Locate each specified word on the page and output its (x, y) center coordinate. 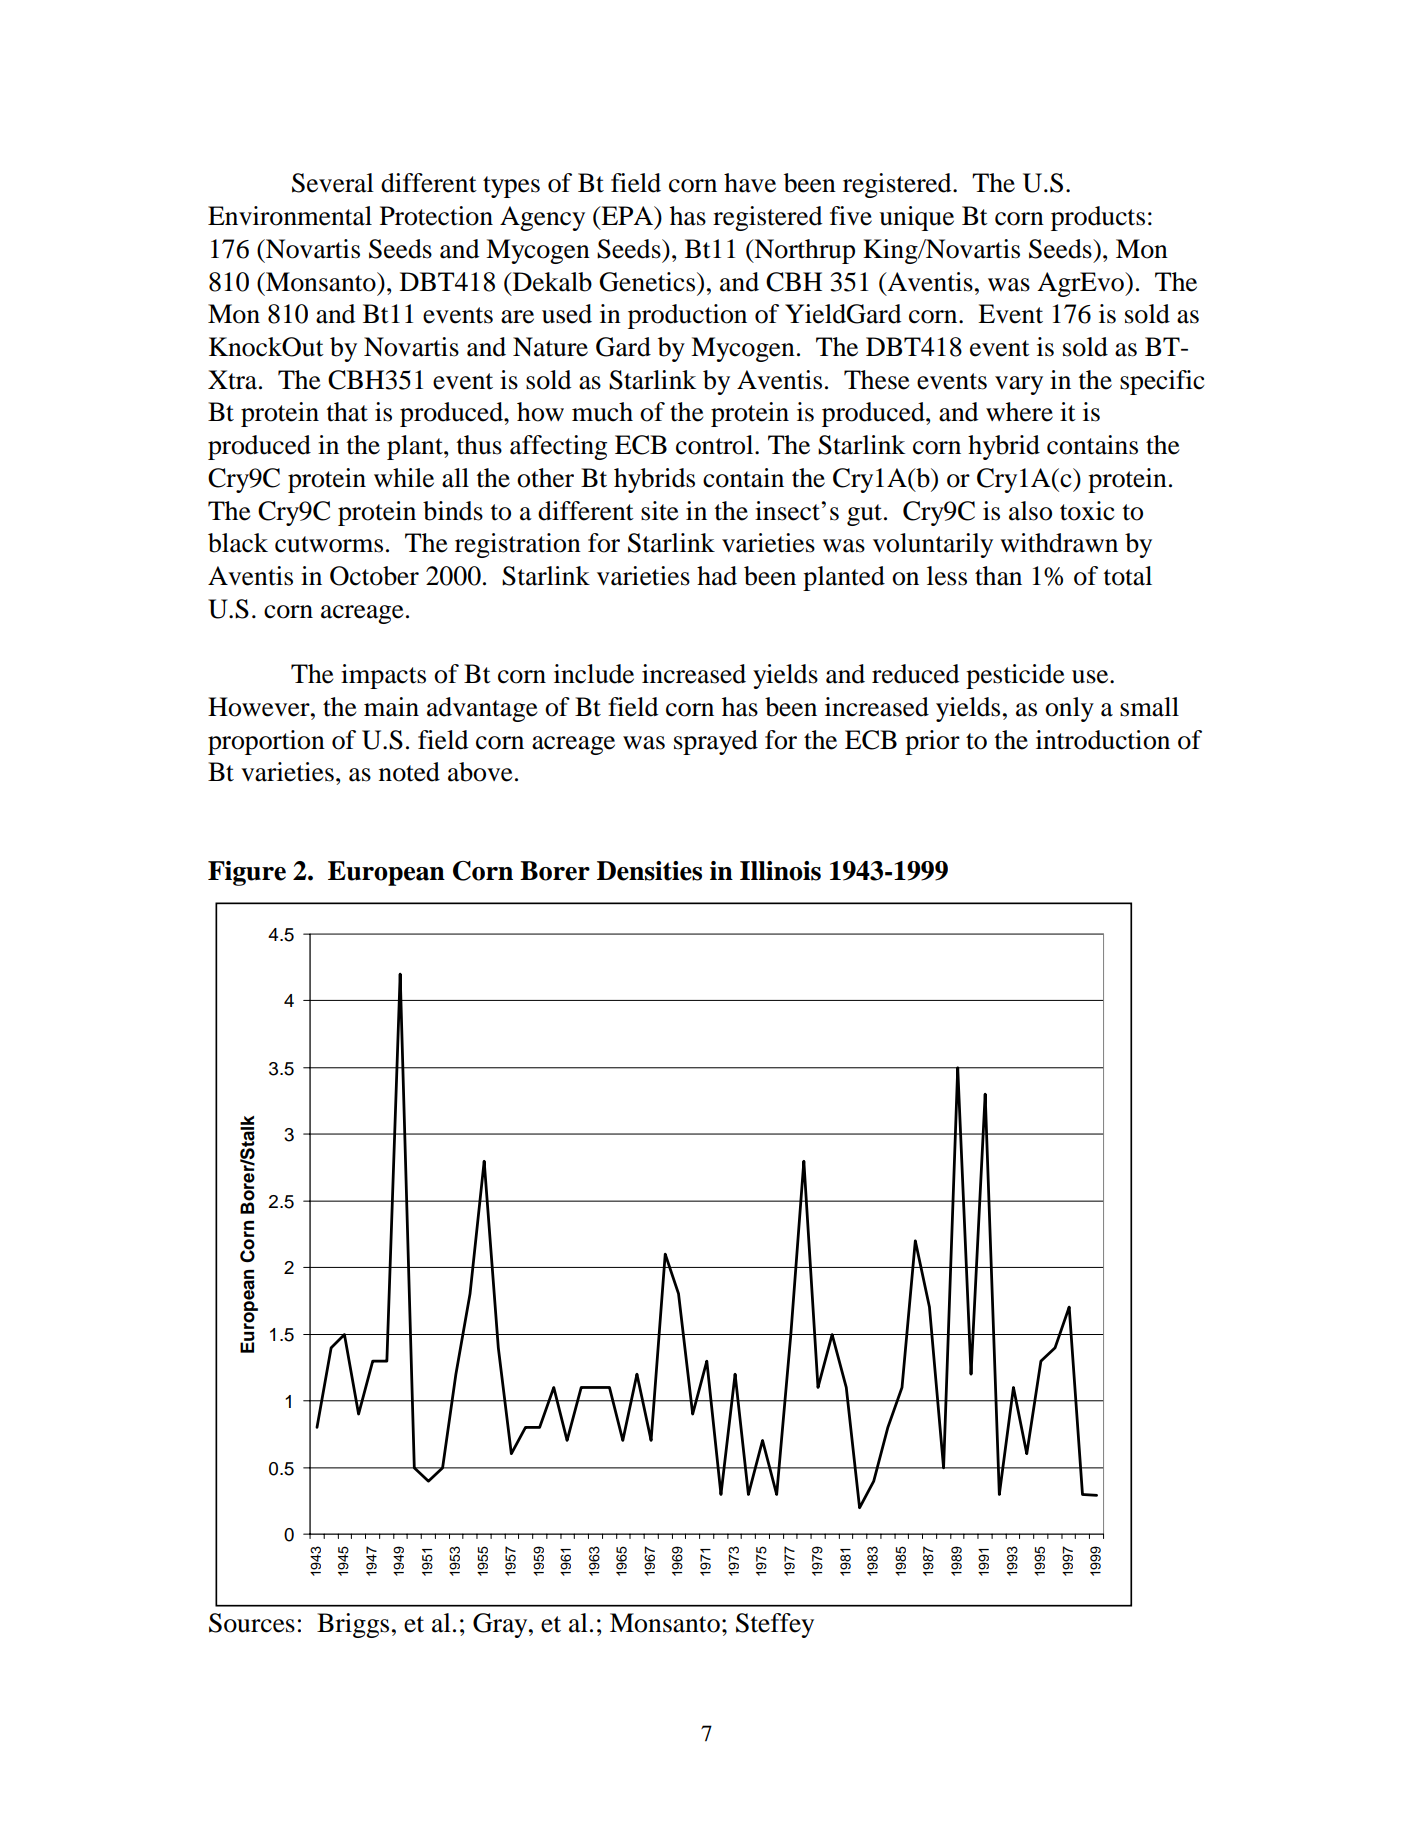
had (717, 576)
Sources (252, 1623)
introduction (1103, 740)
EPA (627, 217)
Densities (649, 871)
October (374, 576)
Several (333, 183)
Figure (247, 873)
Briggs (353, 1625)
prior (932, 742)
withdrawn (1059, 543)
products (1098, 218)
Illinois (780, 871)
